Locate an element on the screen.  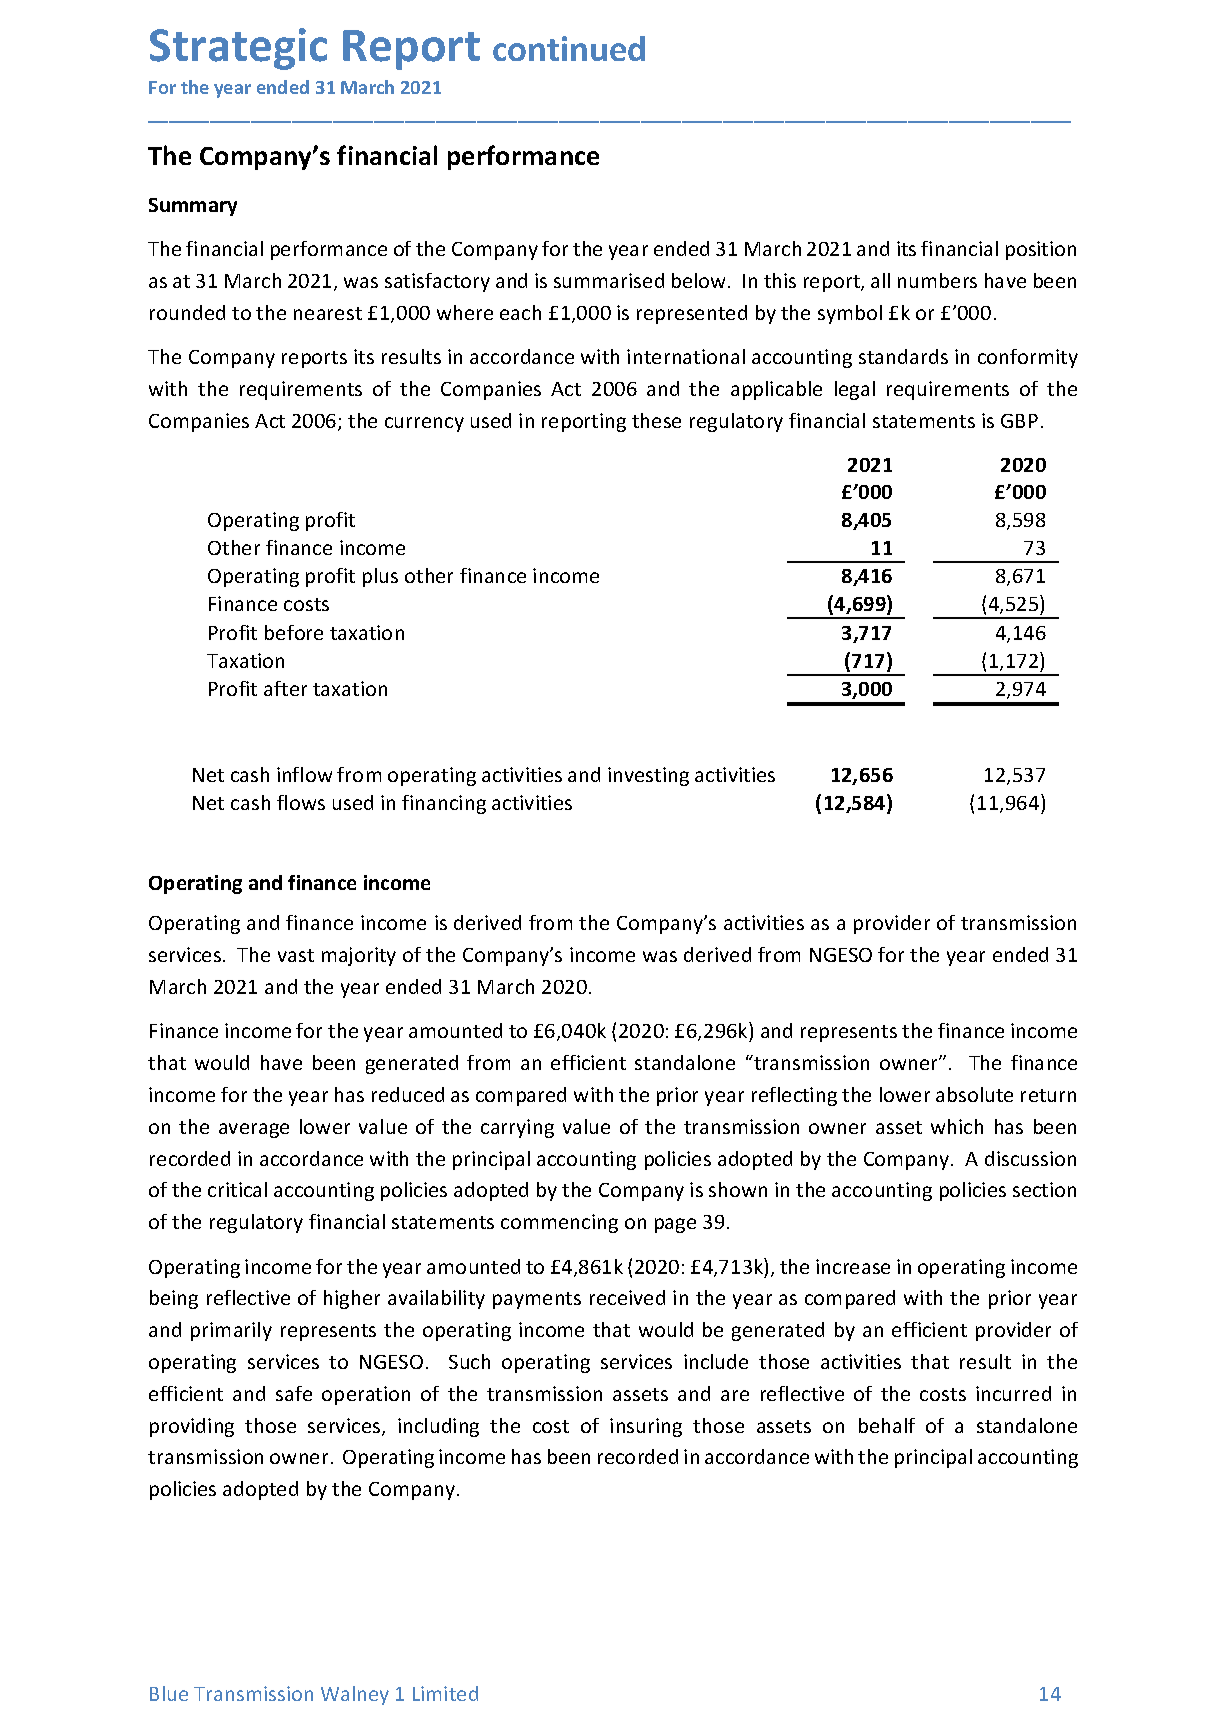
behalf is located at coordinates (887, 1425).
